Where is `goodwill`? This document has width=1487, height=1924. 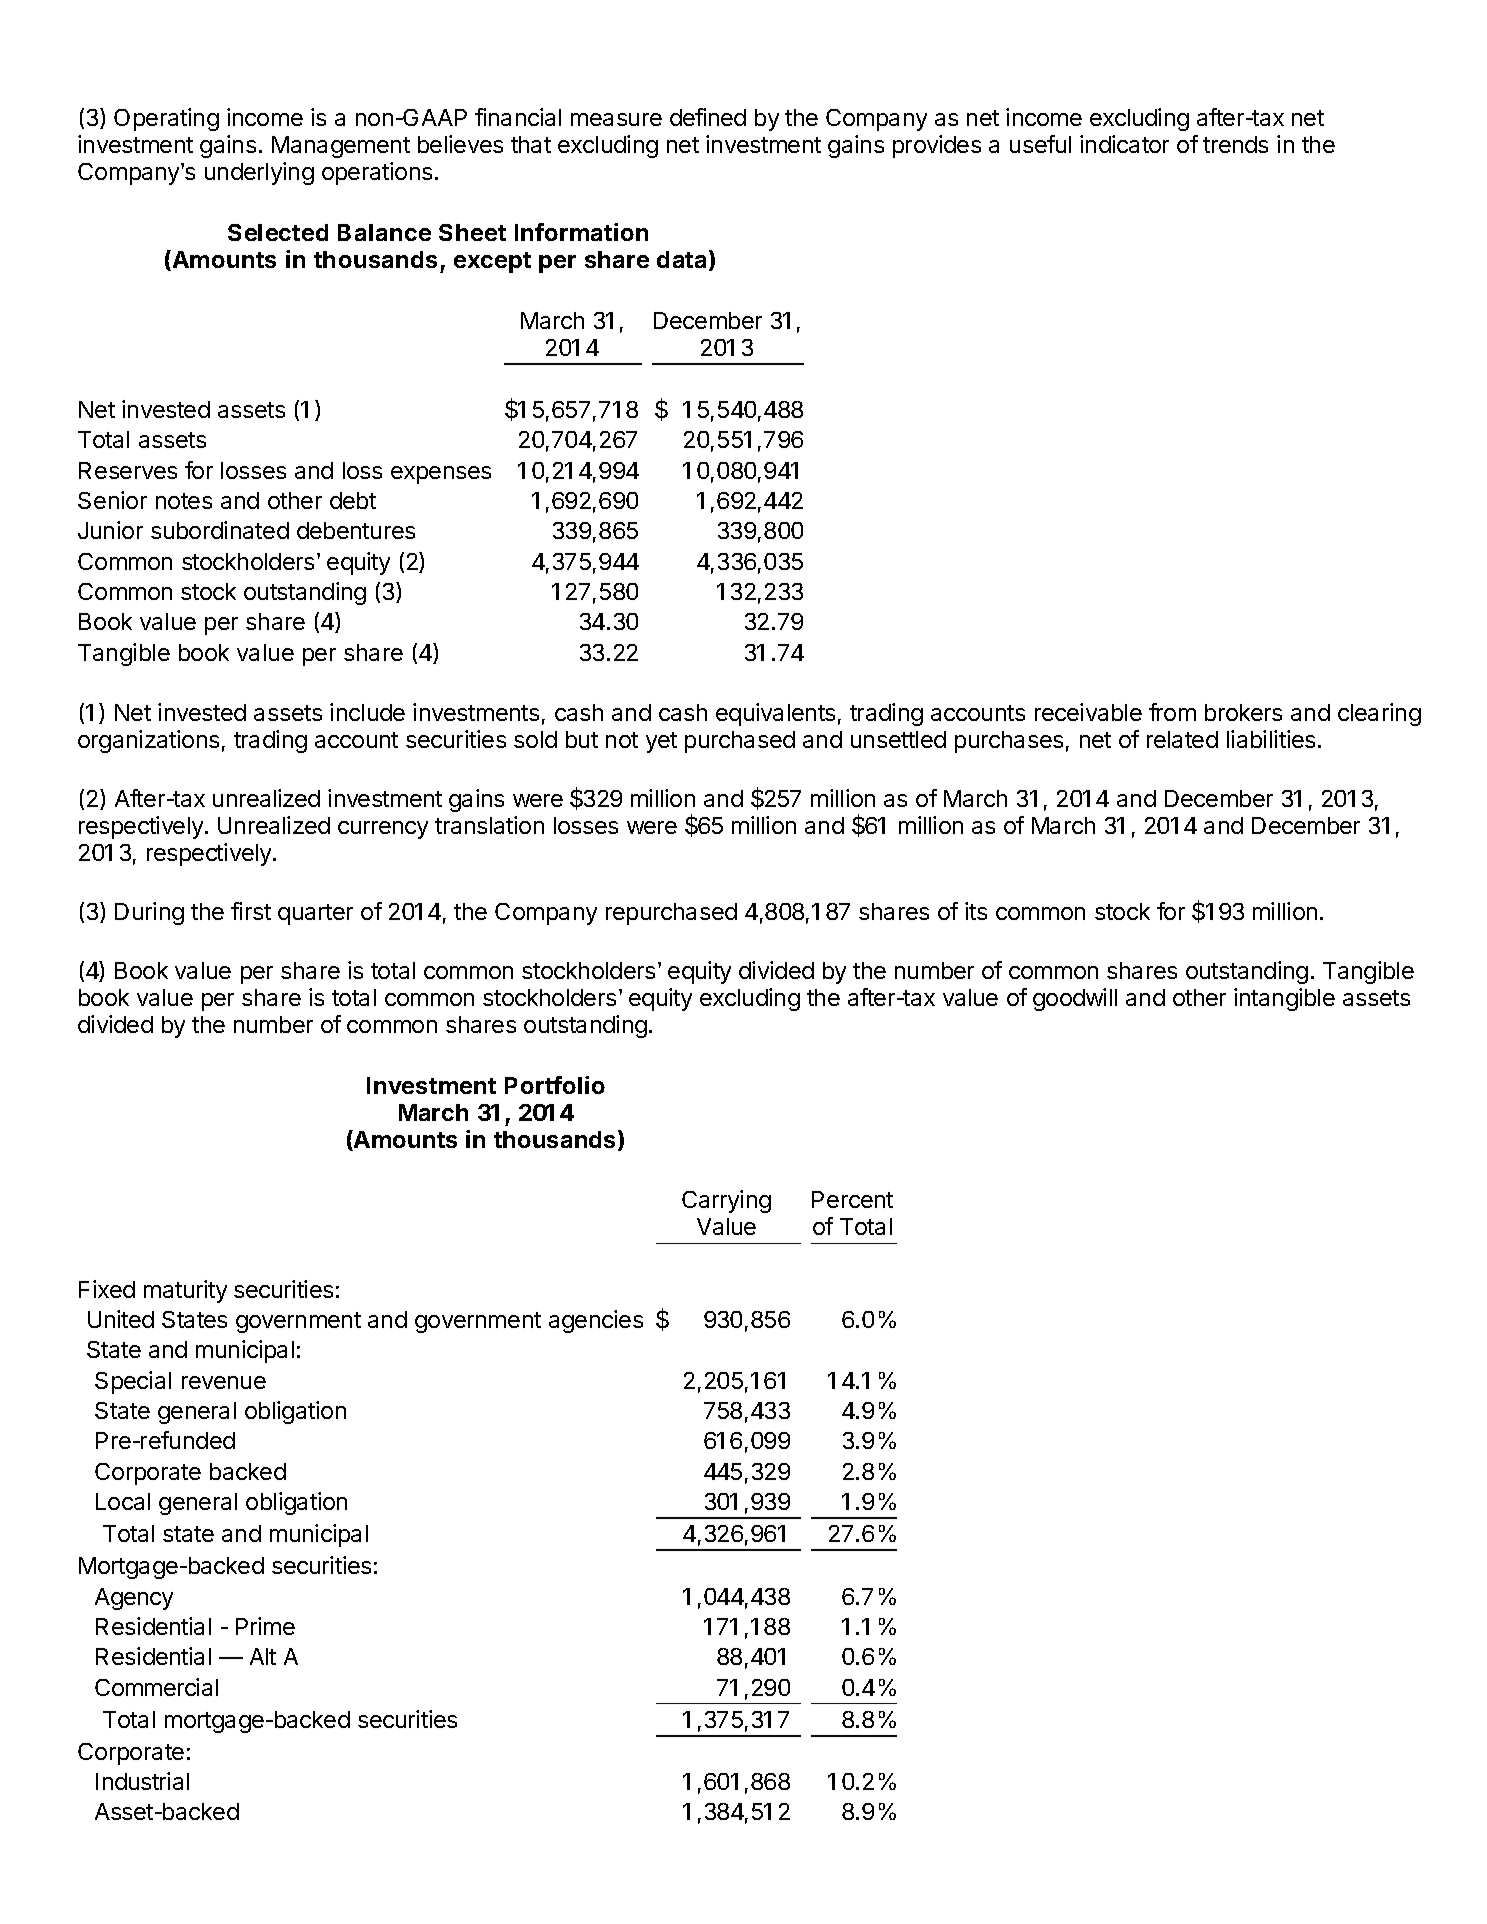
goodwill is located at coordinates (1075, 999).
